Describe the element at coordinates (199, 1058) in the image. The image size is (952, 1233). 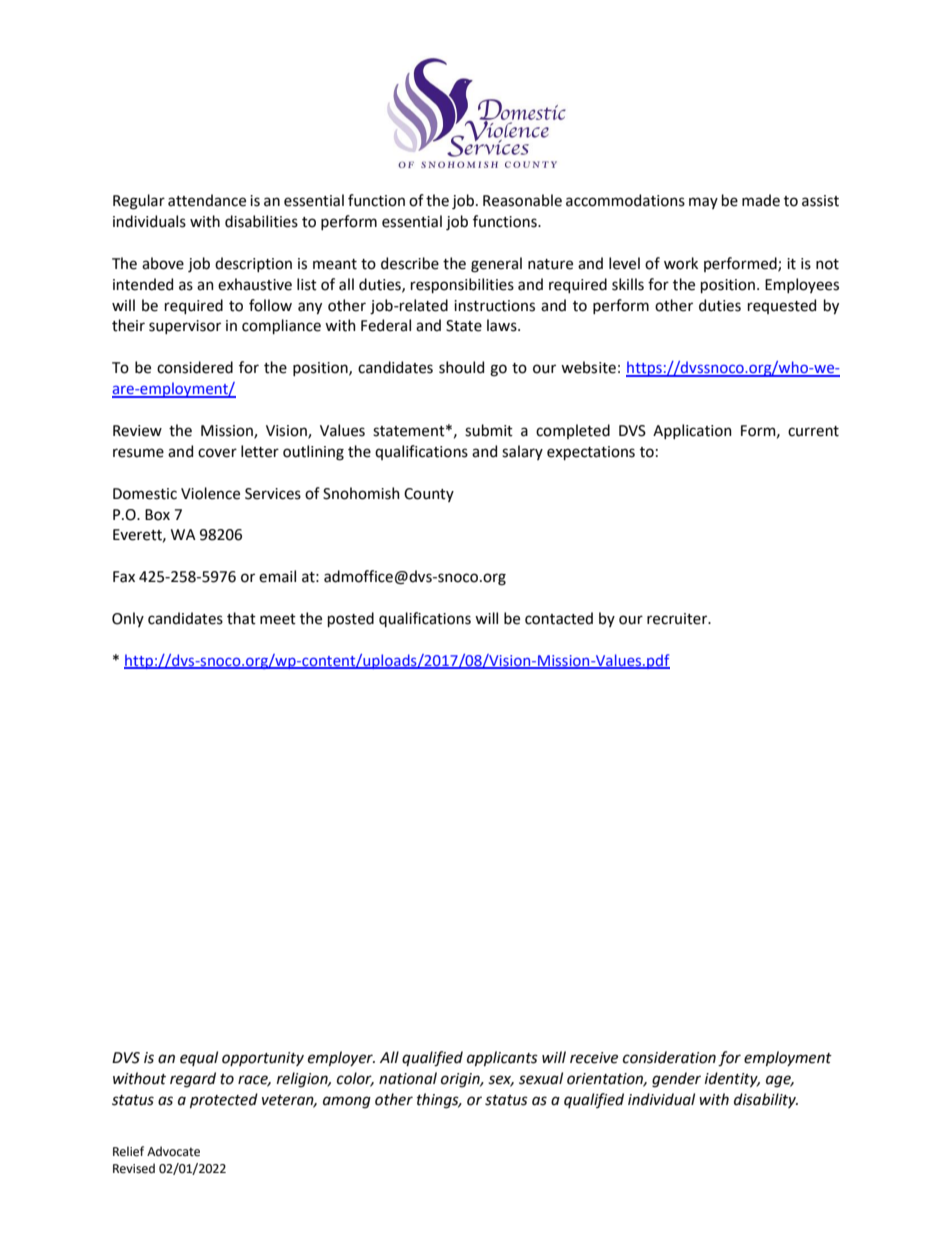
I see `equal` at that location.
